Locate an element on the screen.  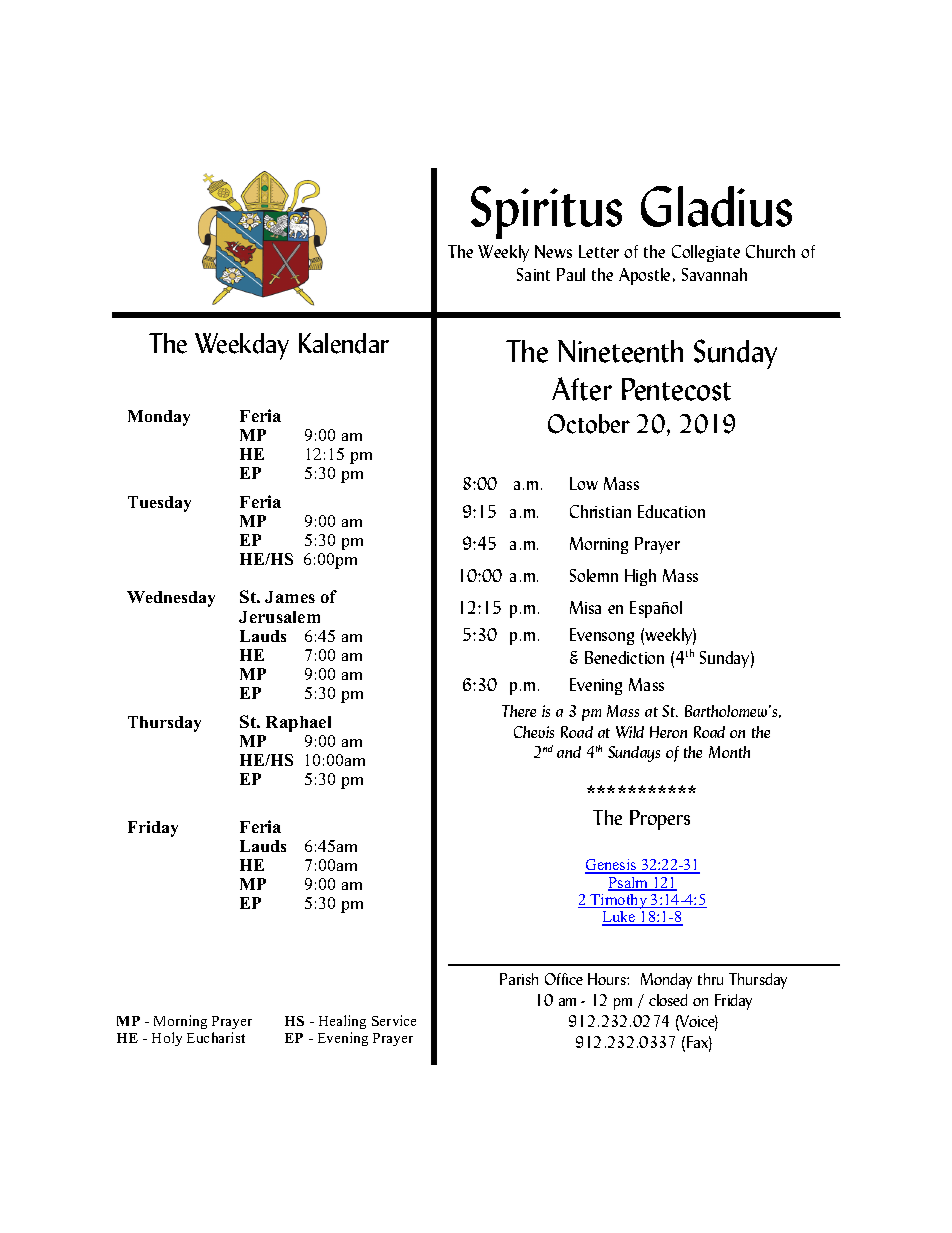
Raphael is located at coordinates (298, 724).
